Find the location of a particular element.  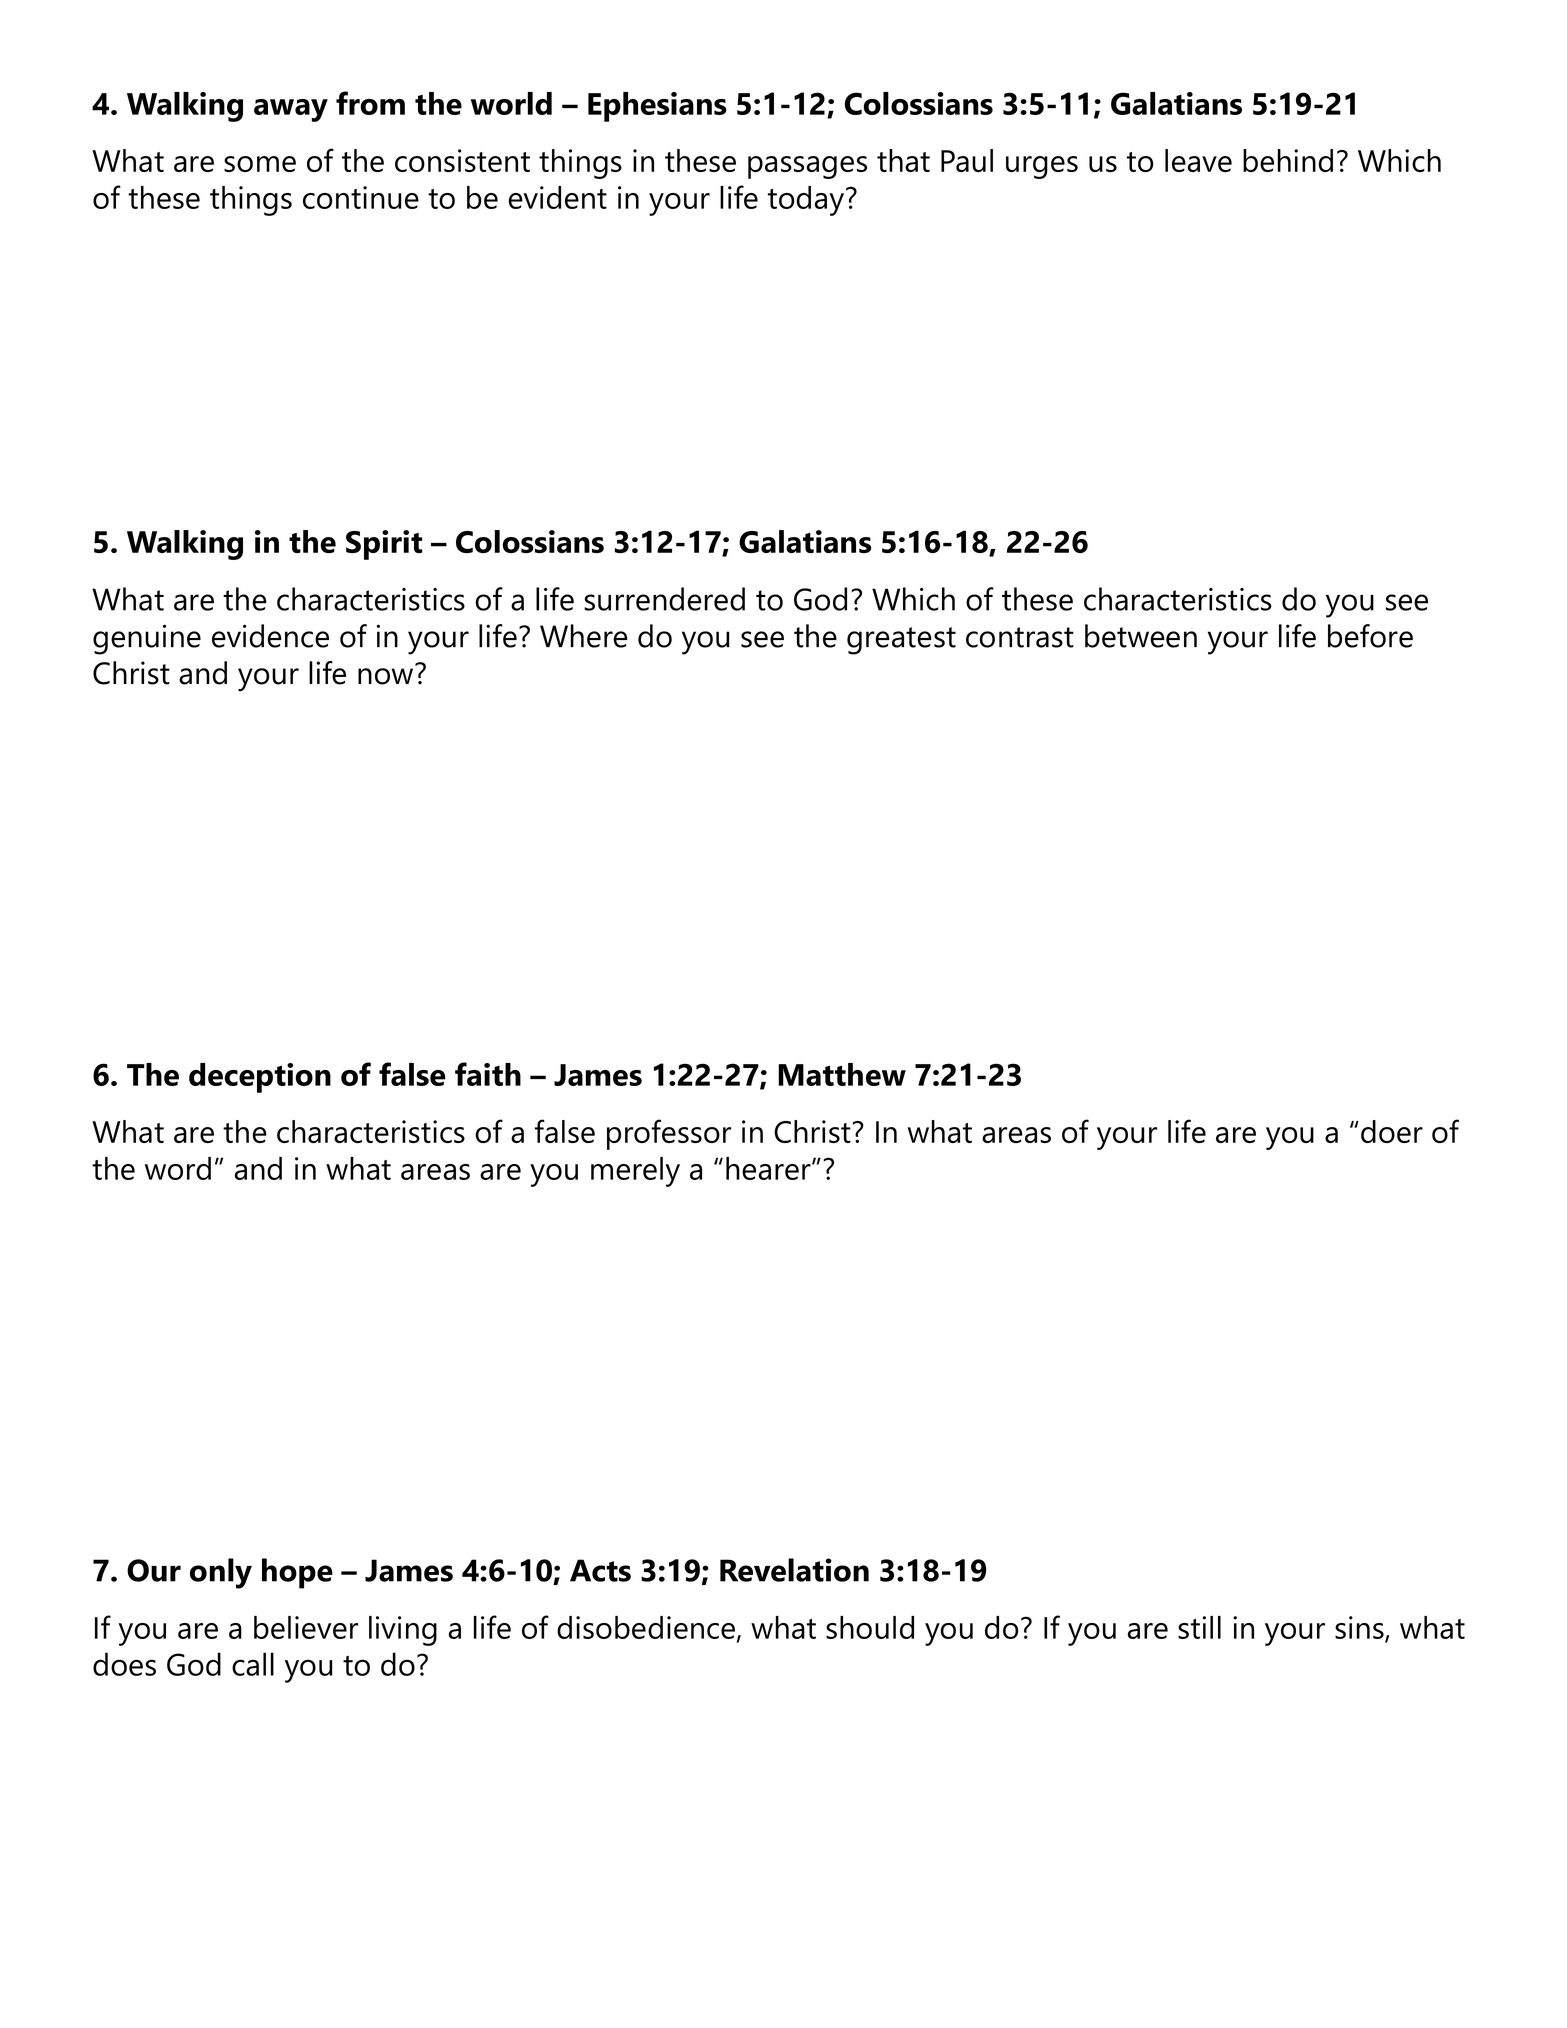

word is located at coordinates (178, 1168).
